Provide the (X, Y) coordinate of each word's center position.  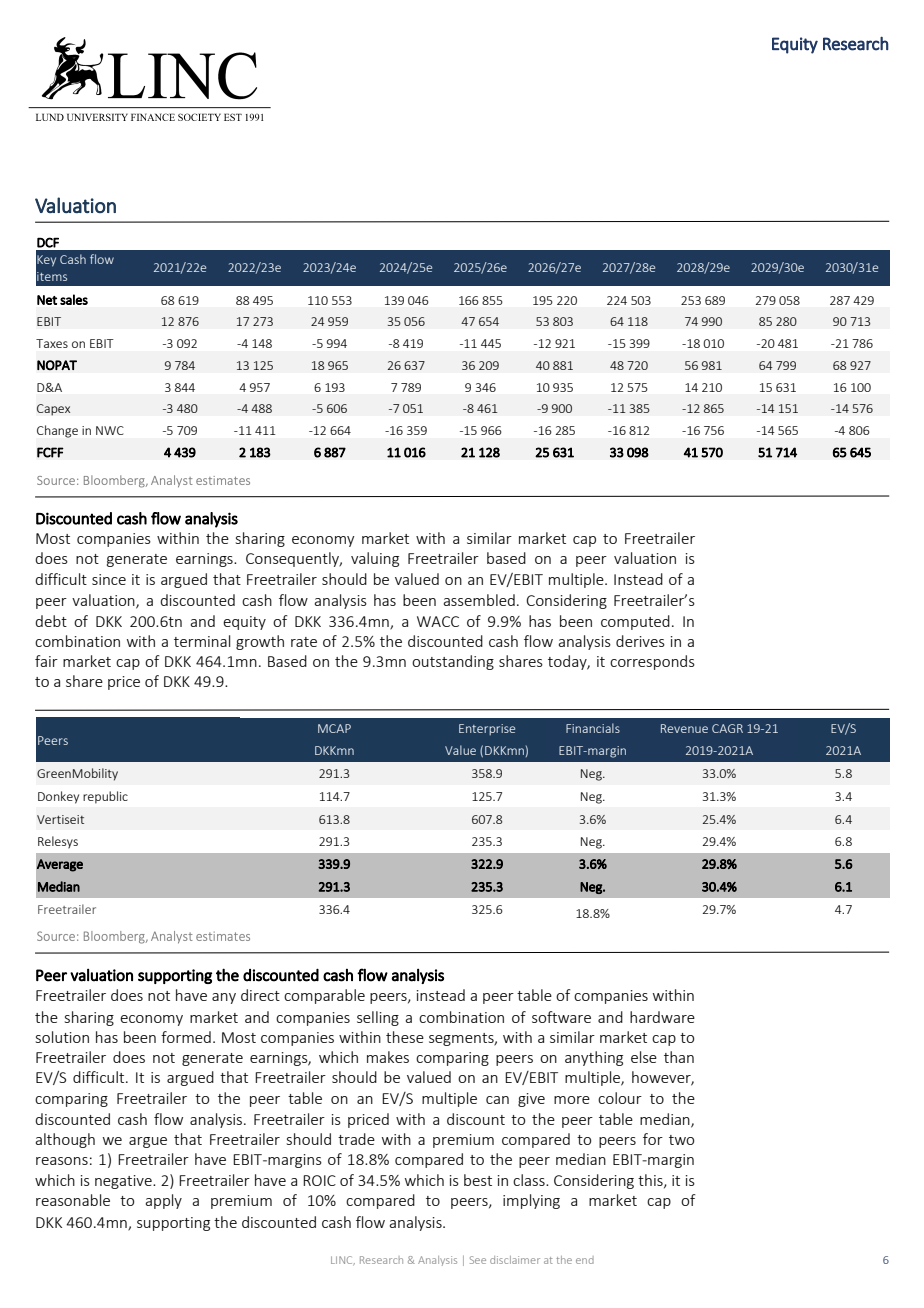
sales (74, 299)
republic (105, 797)
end (585, 1260)
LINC (343, 1260)
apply (163, 1201)
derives (640, 641)
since (109, 579)
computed (635, 622)
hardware (662, 1017)
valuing (375, 559)
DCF (48, 242)
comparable (324, 996)
